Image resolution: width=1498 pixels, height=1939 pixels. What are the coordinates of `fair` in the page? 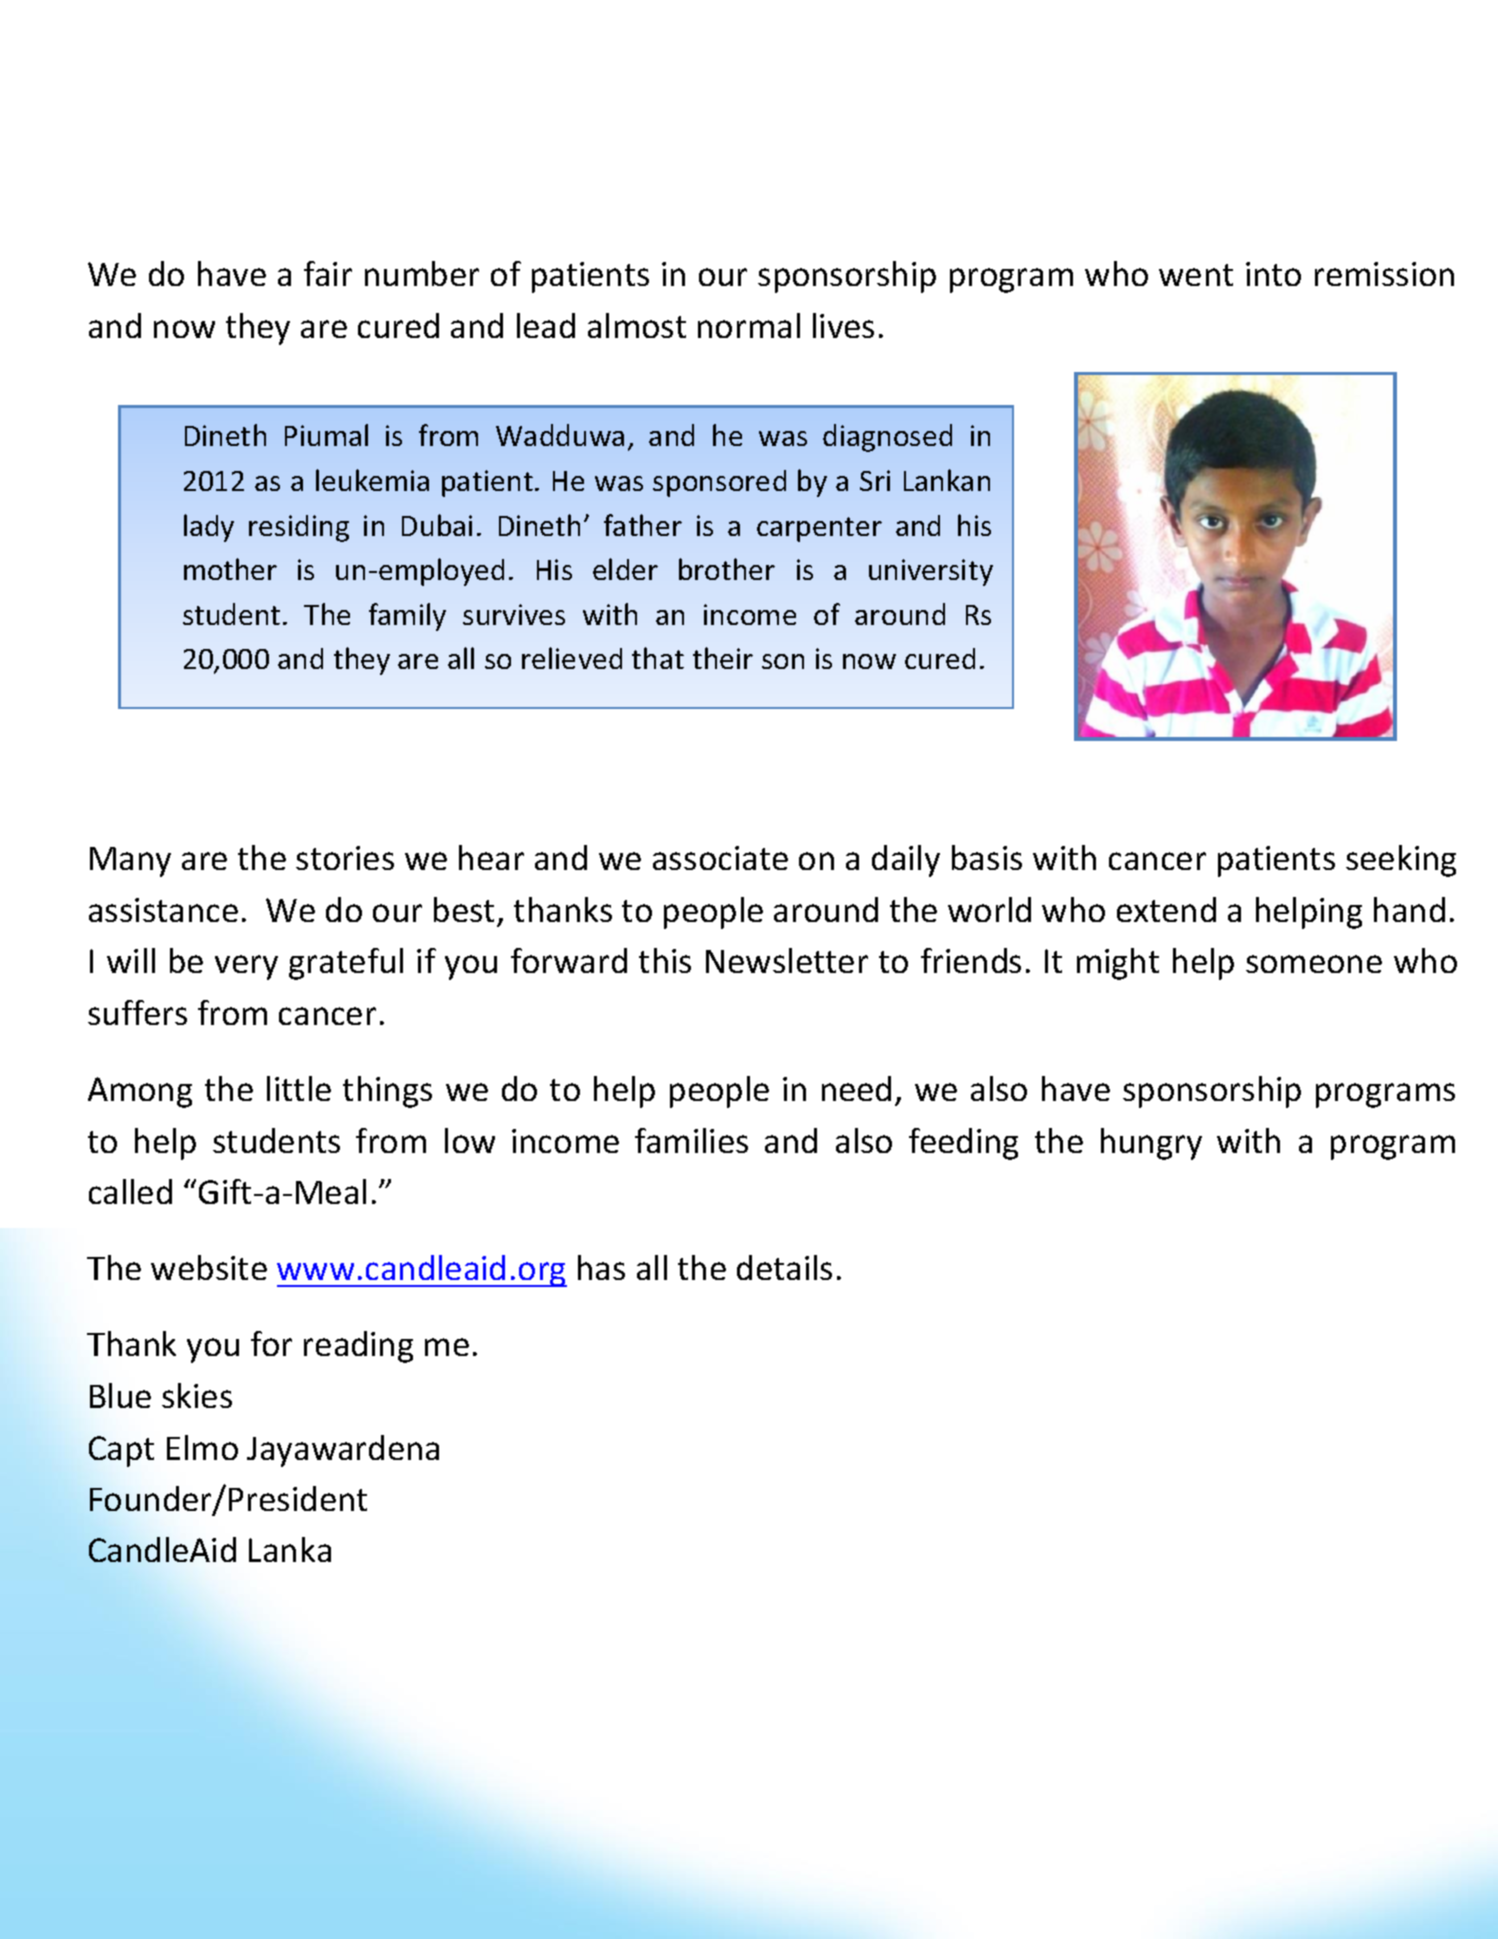 It's located at (328, 273).
